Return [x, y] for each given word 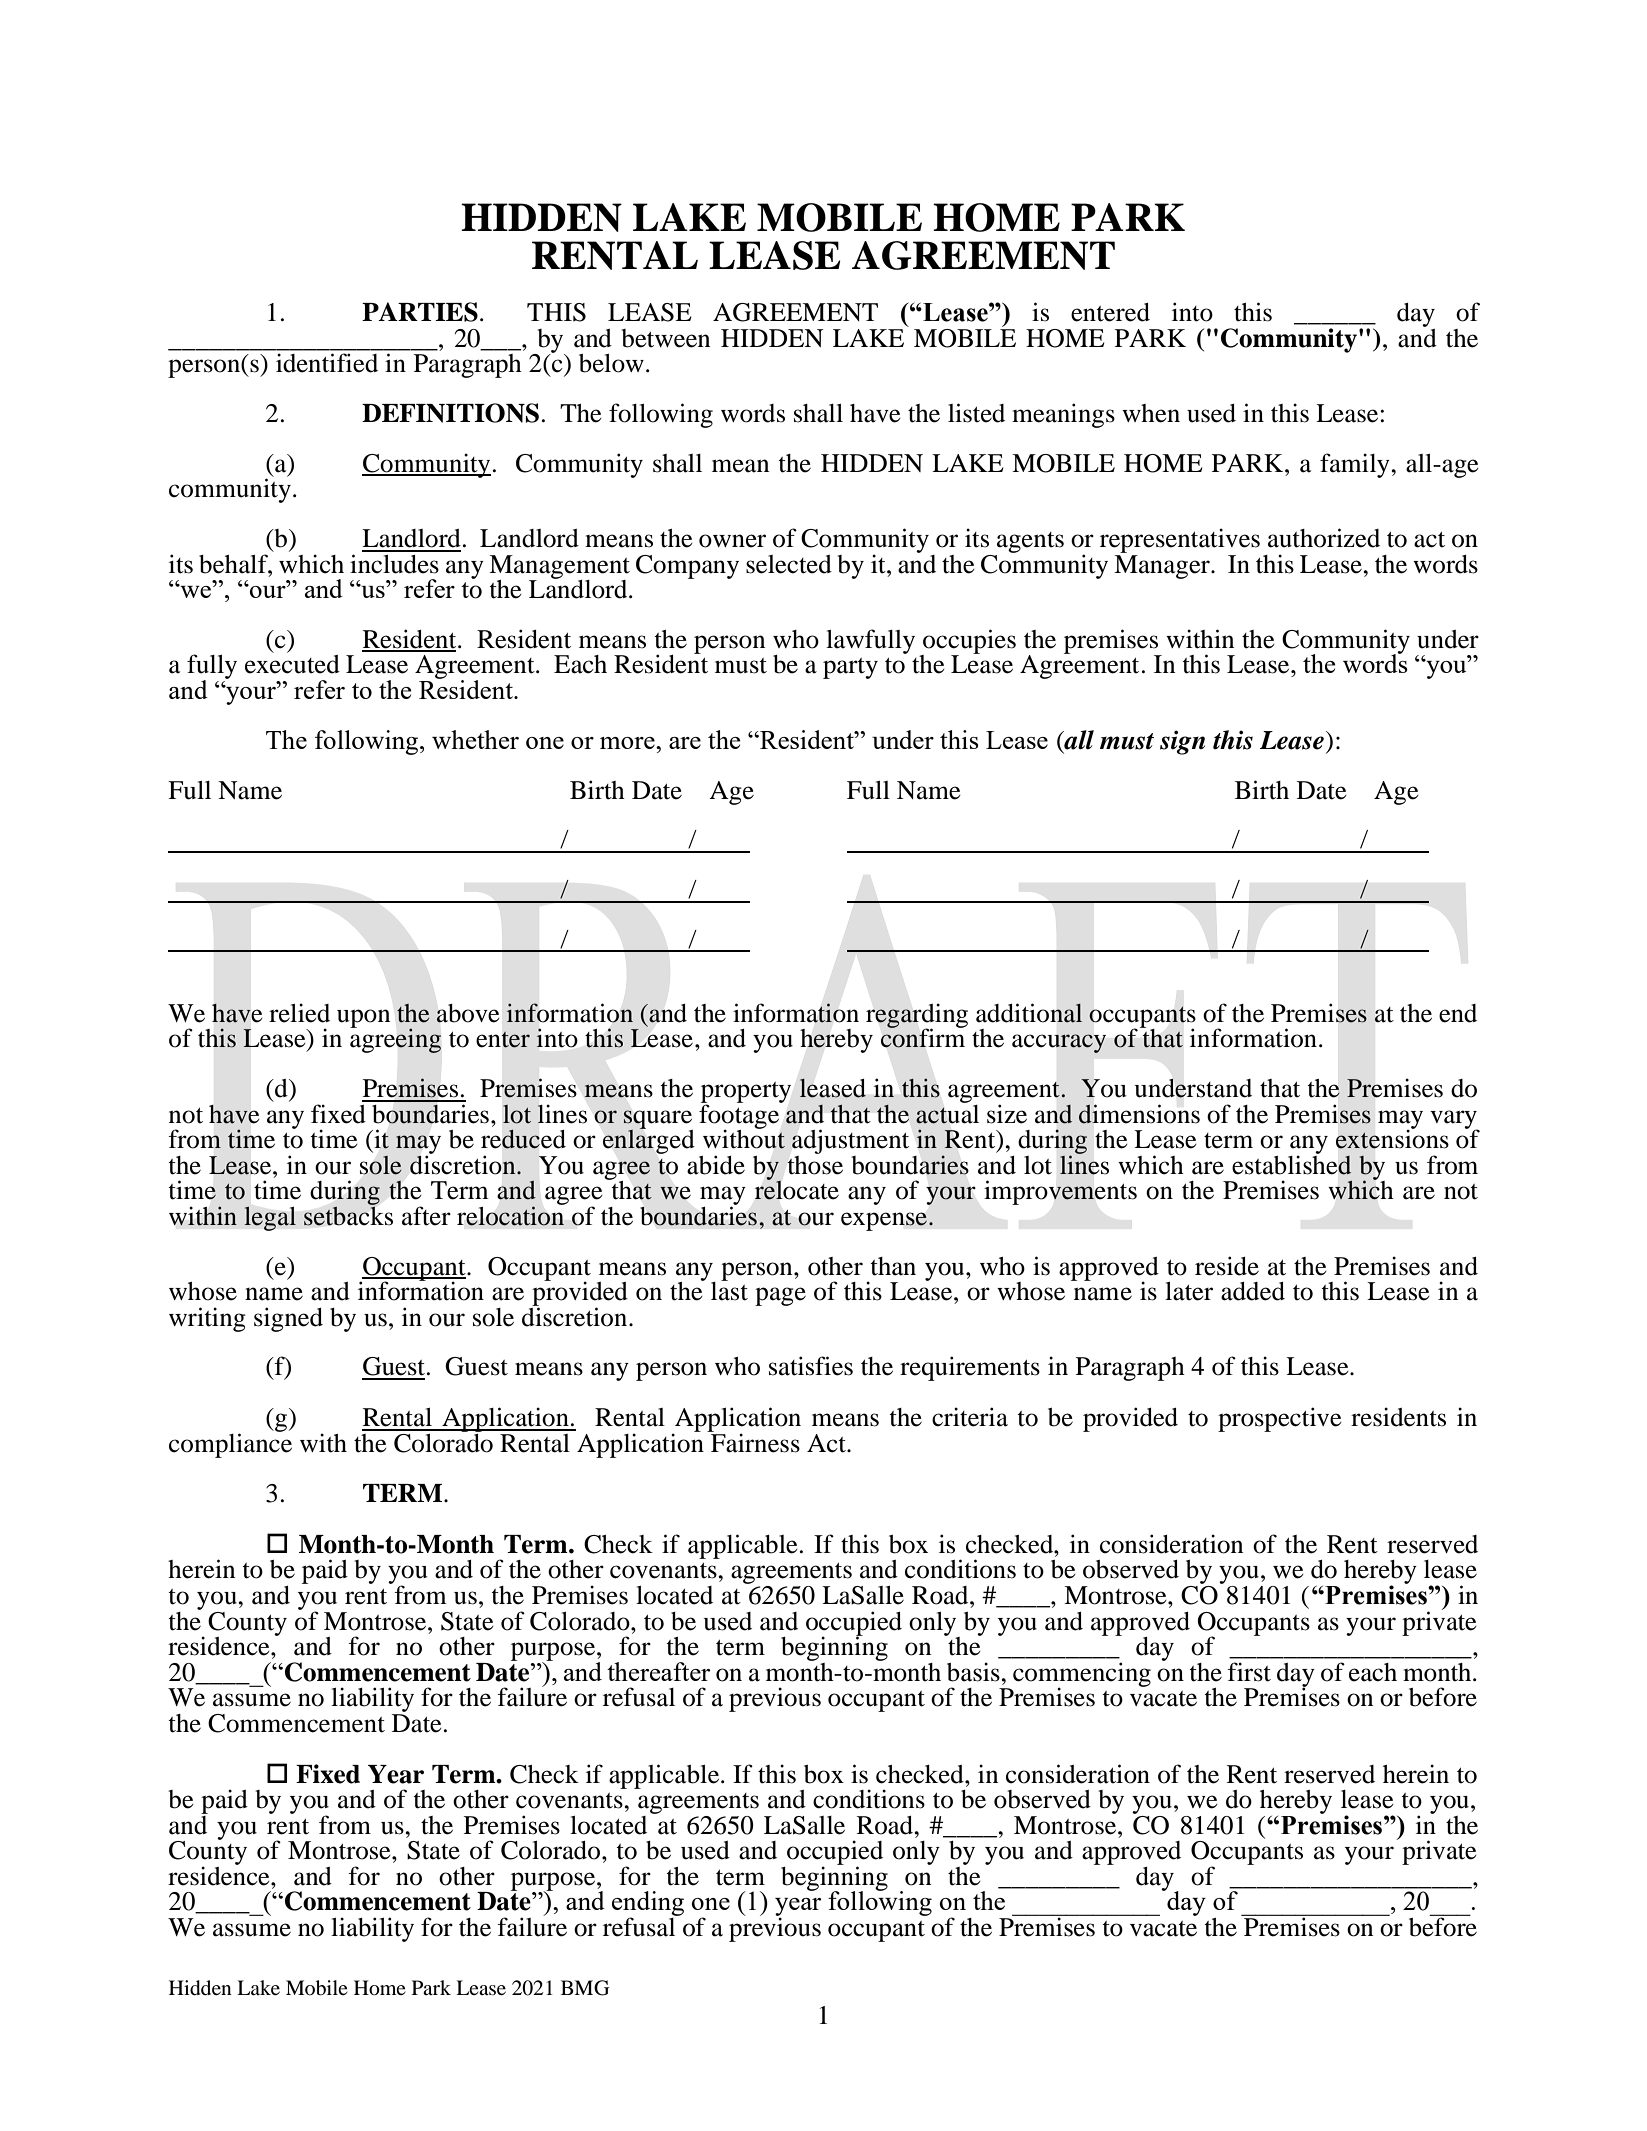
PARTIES [420, 312]
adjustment [850, 1143]
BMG [585, 1988]
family [1356, 465]
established [1292, 1164]
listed [976, 413]
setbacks [348, 1215]
